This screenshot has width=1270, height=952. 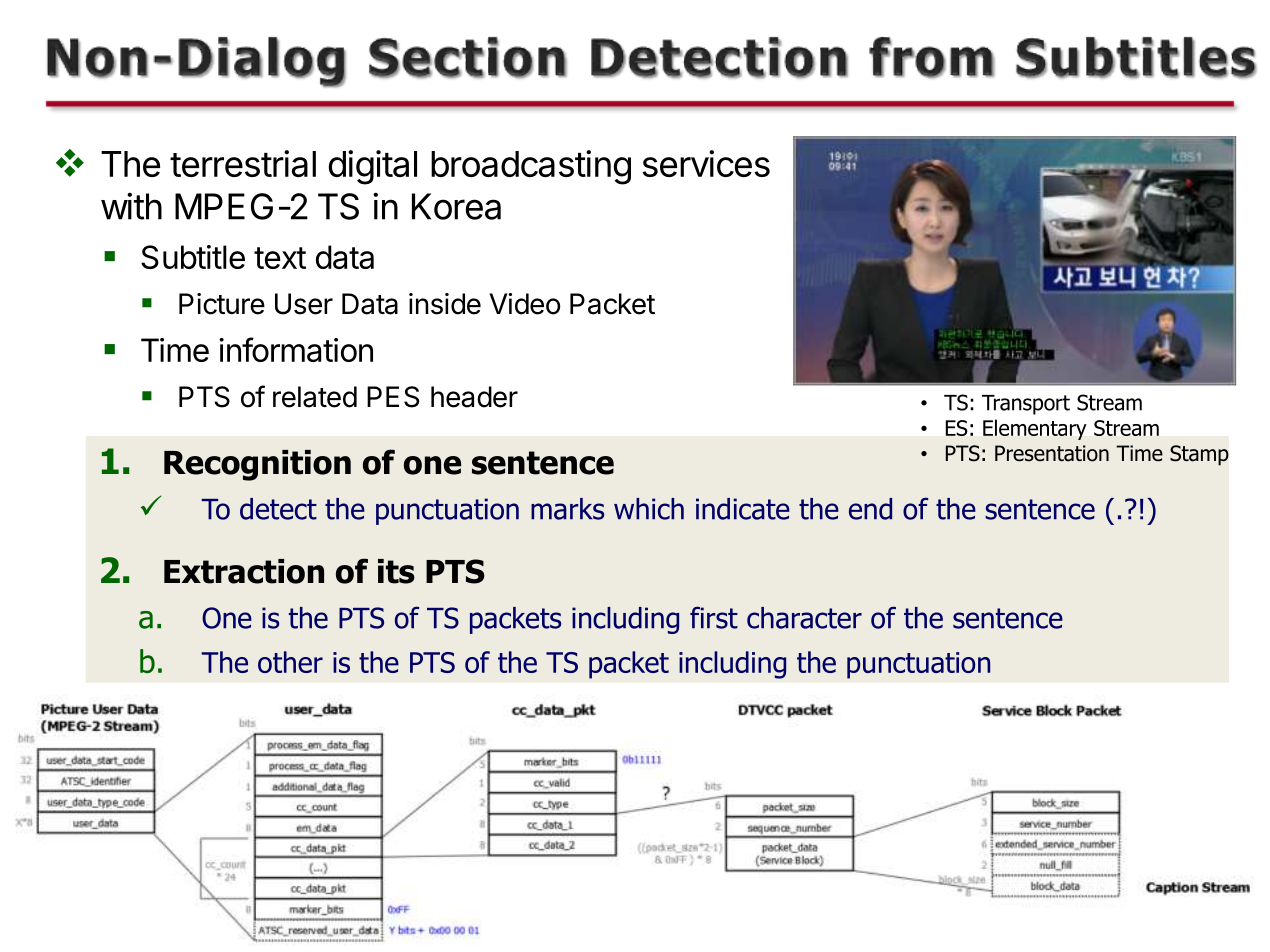 What do you see at coordinates (531, 167) in the screenshot?
I see `broadcasting` at bounding box center [531, 167].
